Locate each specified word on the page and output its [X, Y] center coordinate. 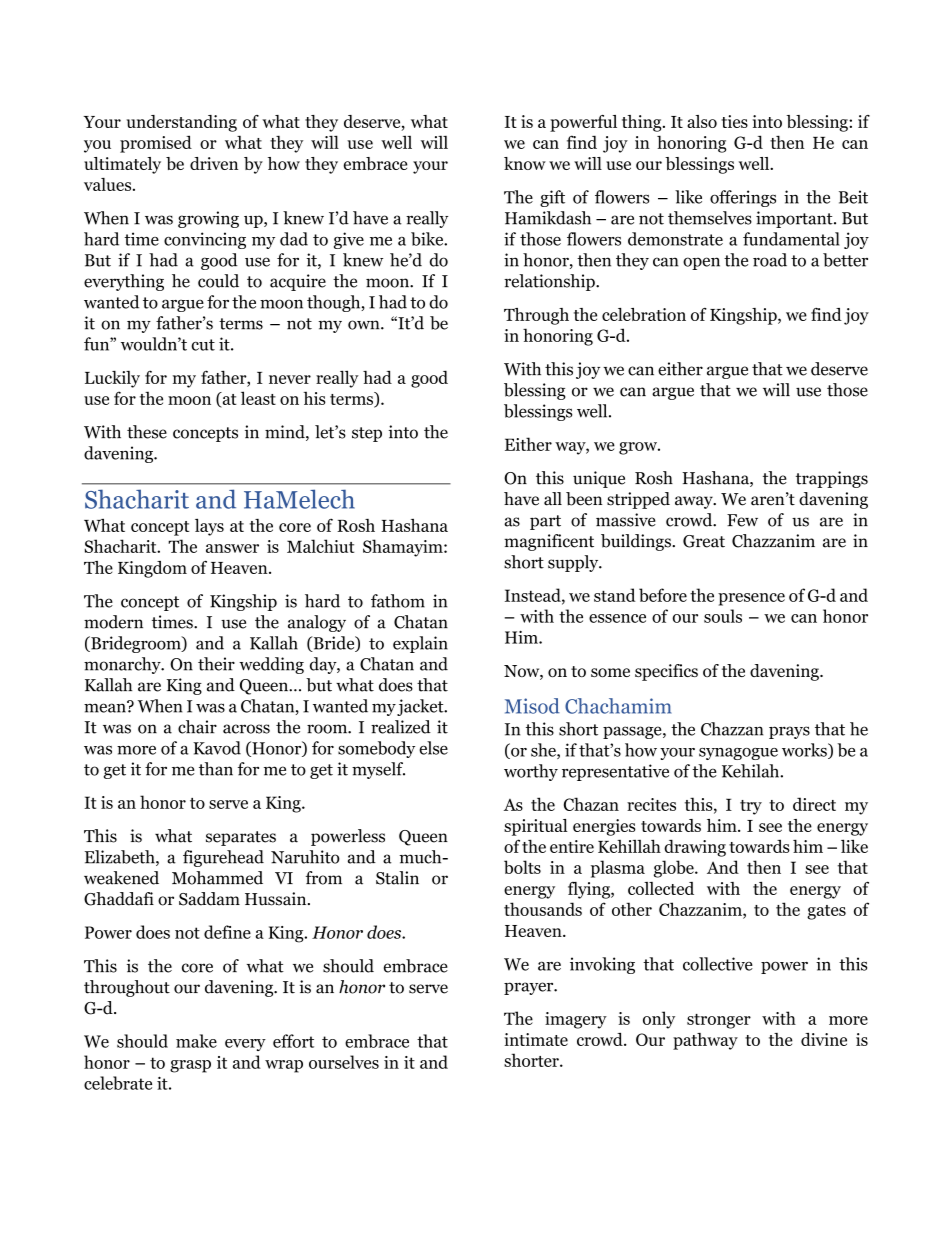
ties [734, 121]
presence [751, 599]
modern [113, 622]
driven [214, 163]
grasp [190, 1066]
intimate [536, 1039]
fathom [398, 601]
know [525, 163]
